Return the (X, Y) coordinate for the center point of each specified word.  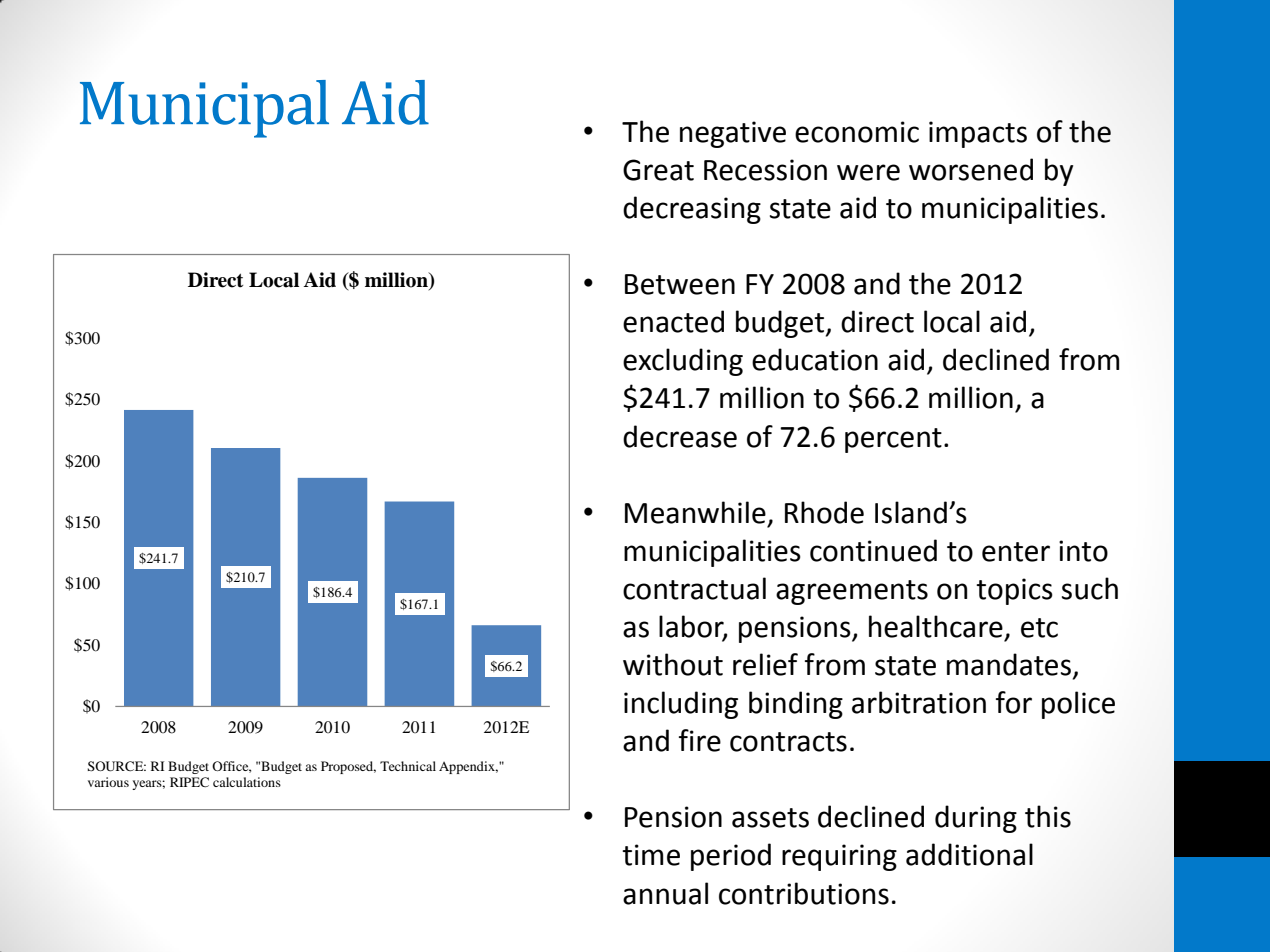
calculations (247, 782)
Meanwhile (695, 512)
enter (1016, 552)
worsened (971, 169)
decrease (680, 436)
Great (658, 170)
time (651, 855)
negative (733, 134)
